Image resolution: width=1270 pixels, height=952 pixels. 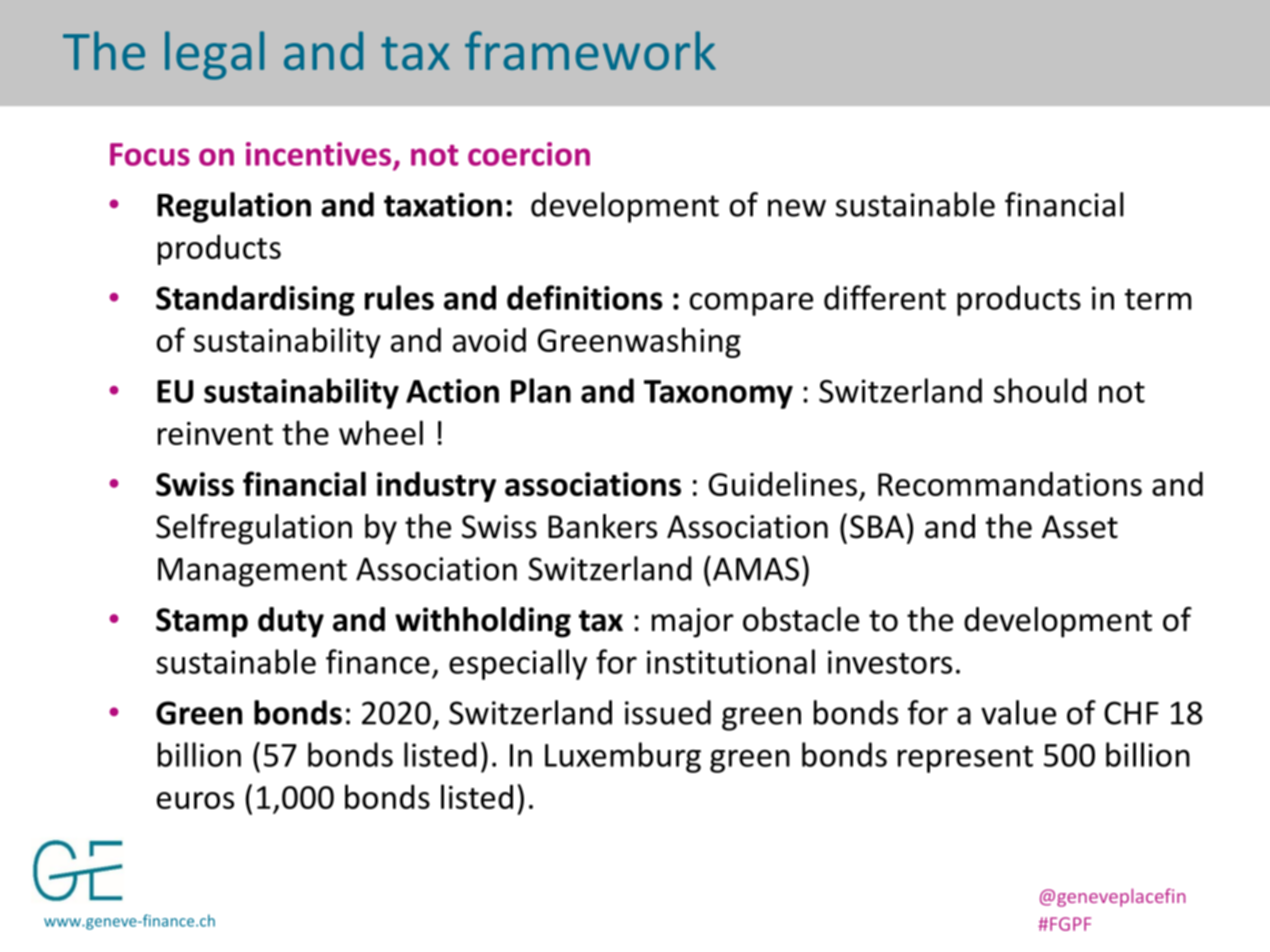 What do you see at coordinates (797, 208) in the image?
I see `new` at bounding box center [797, 208].
